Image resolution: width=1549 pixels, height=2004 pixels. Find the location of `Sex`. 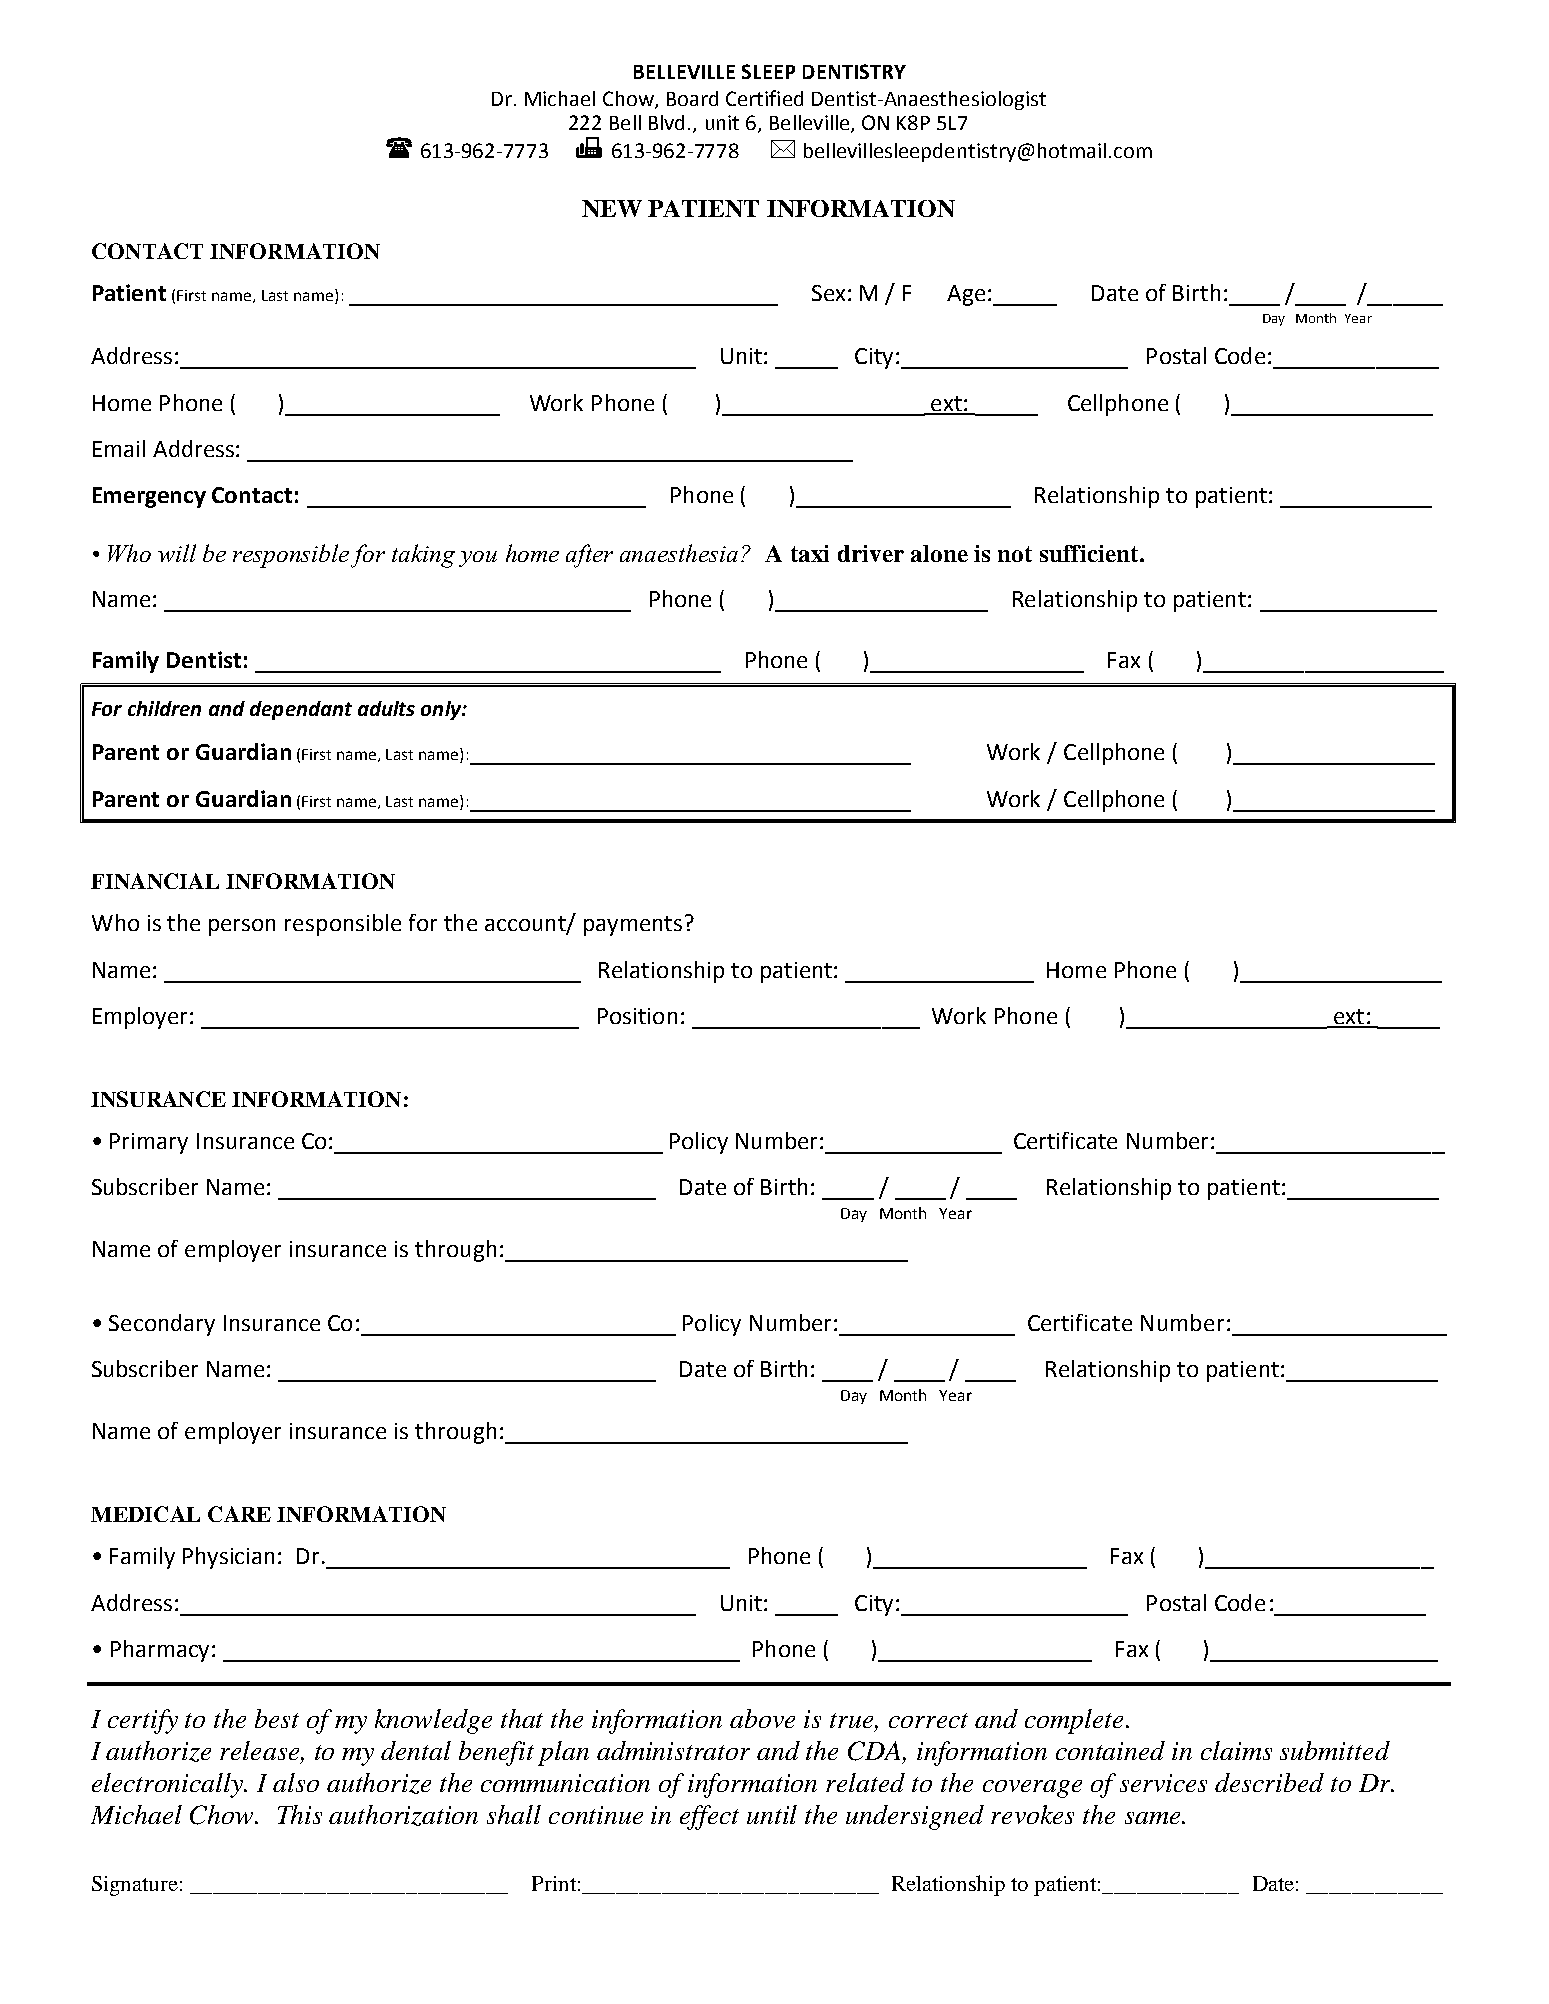

Sex is located at coordinates (828, 293).
